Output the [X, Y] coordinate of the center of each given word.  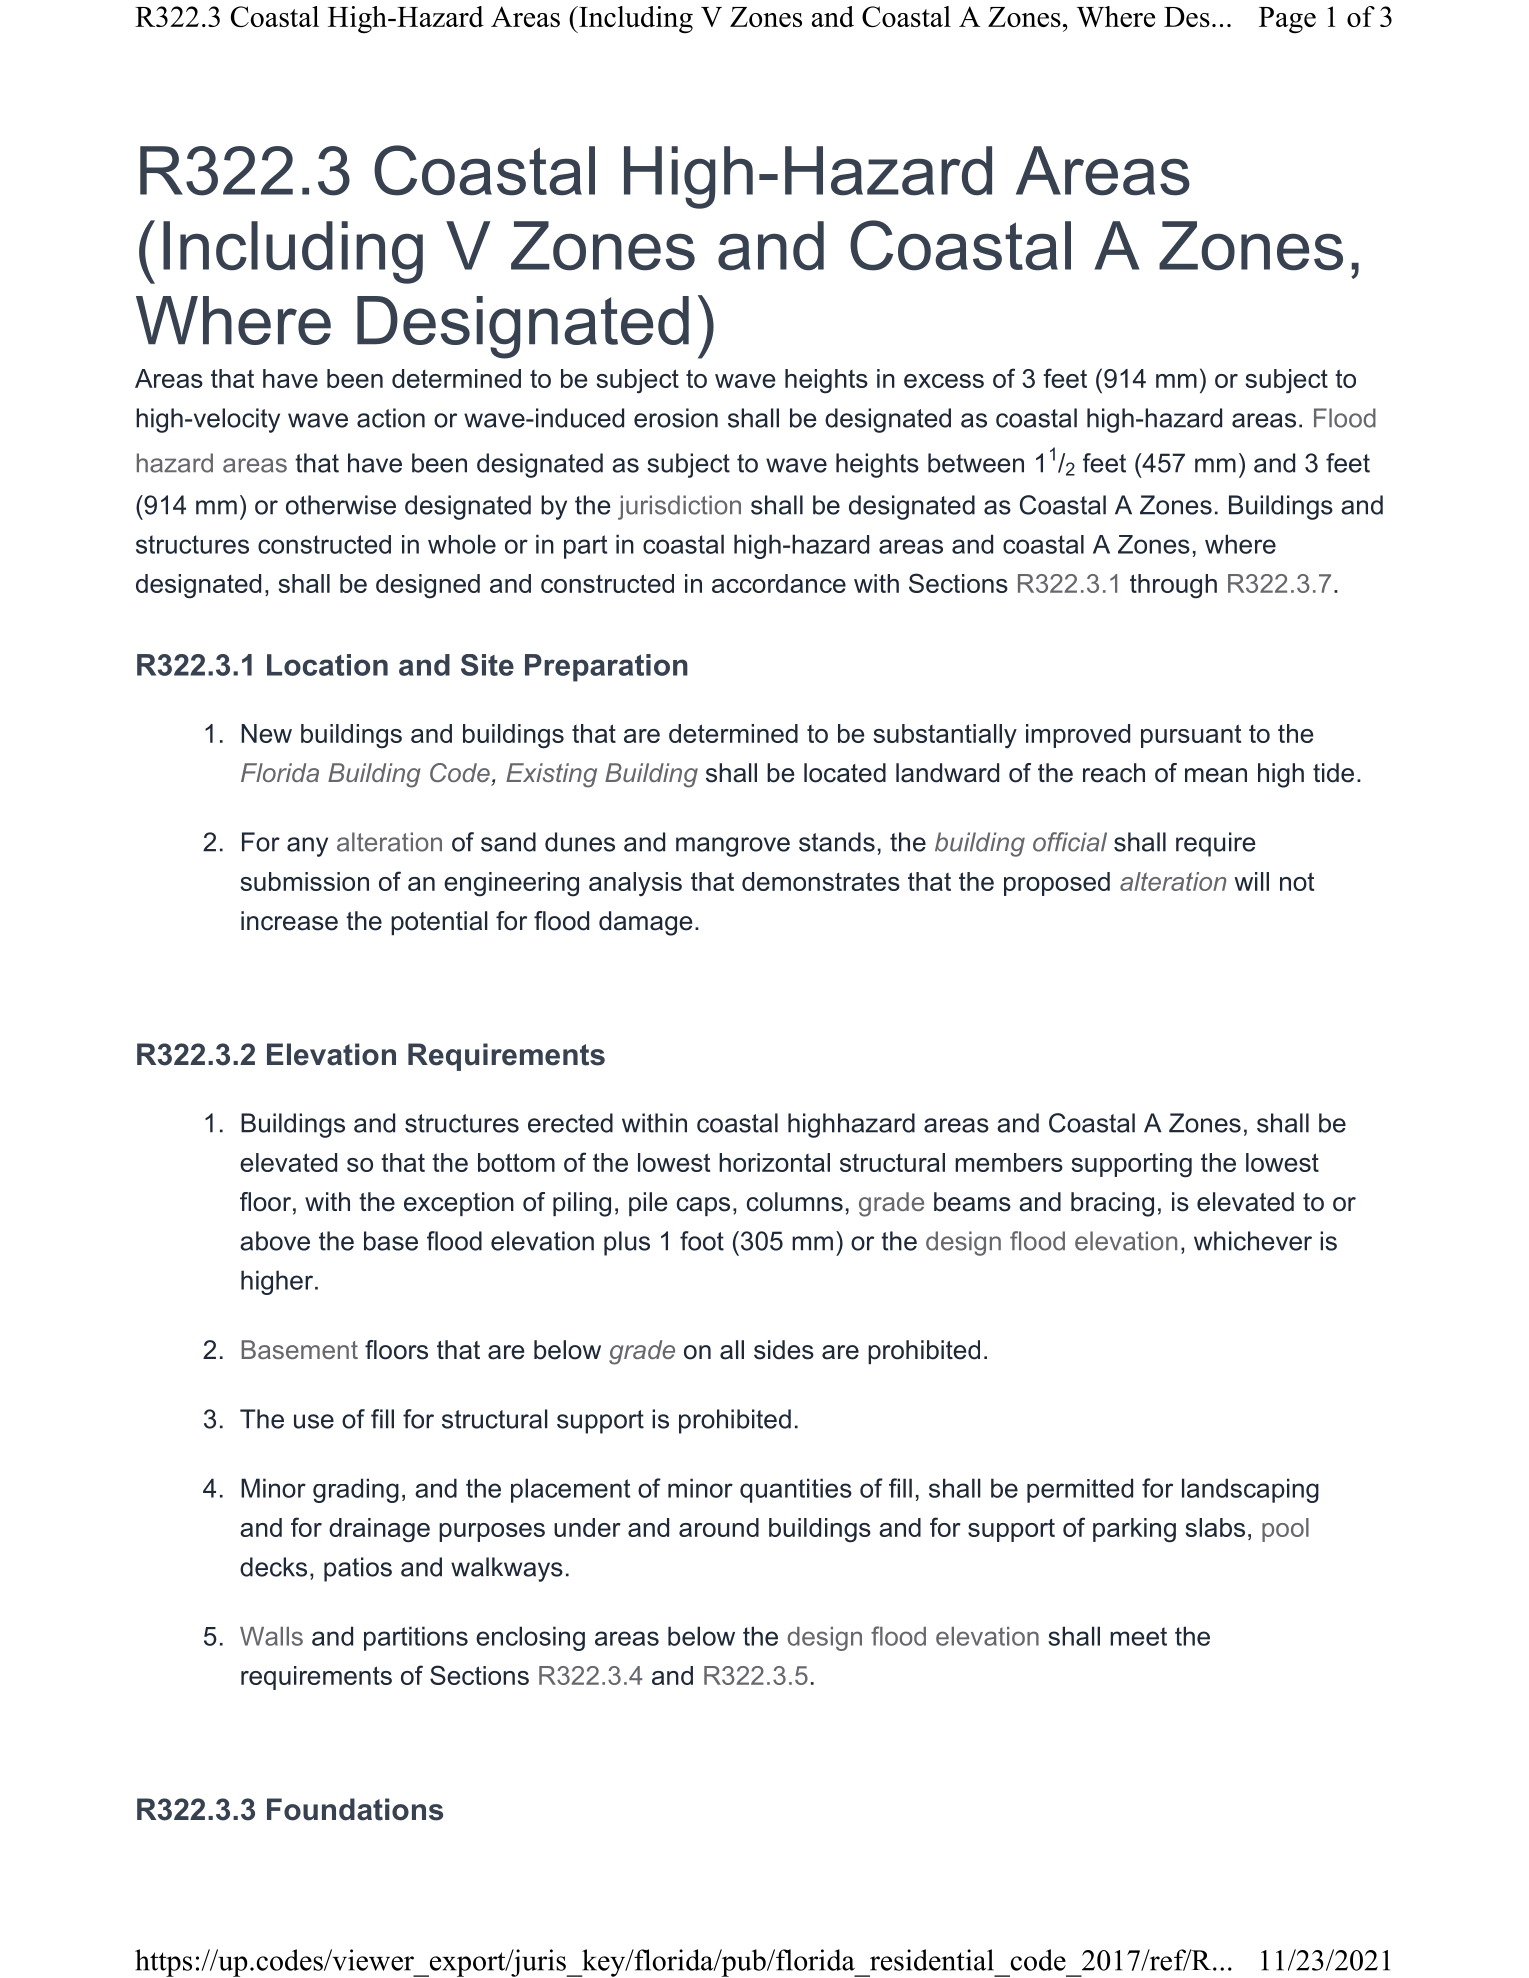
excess [944, 381]
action [391, 418]
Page [1287, 20]
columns [795, 1202]
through [1173, 586]
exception [459, 1204]
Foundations [355, 1809]
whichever [1253, 1241]
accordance [779, 583]
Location [327, 665]
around [719, 1527]
